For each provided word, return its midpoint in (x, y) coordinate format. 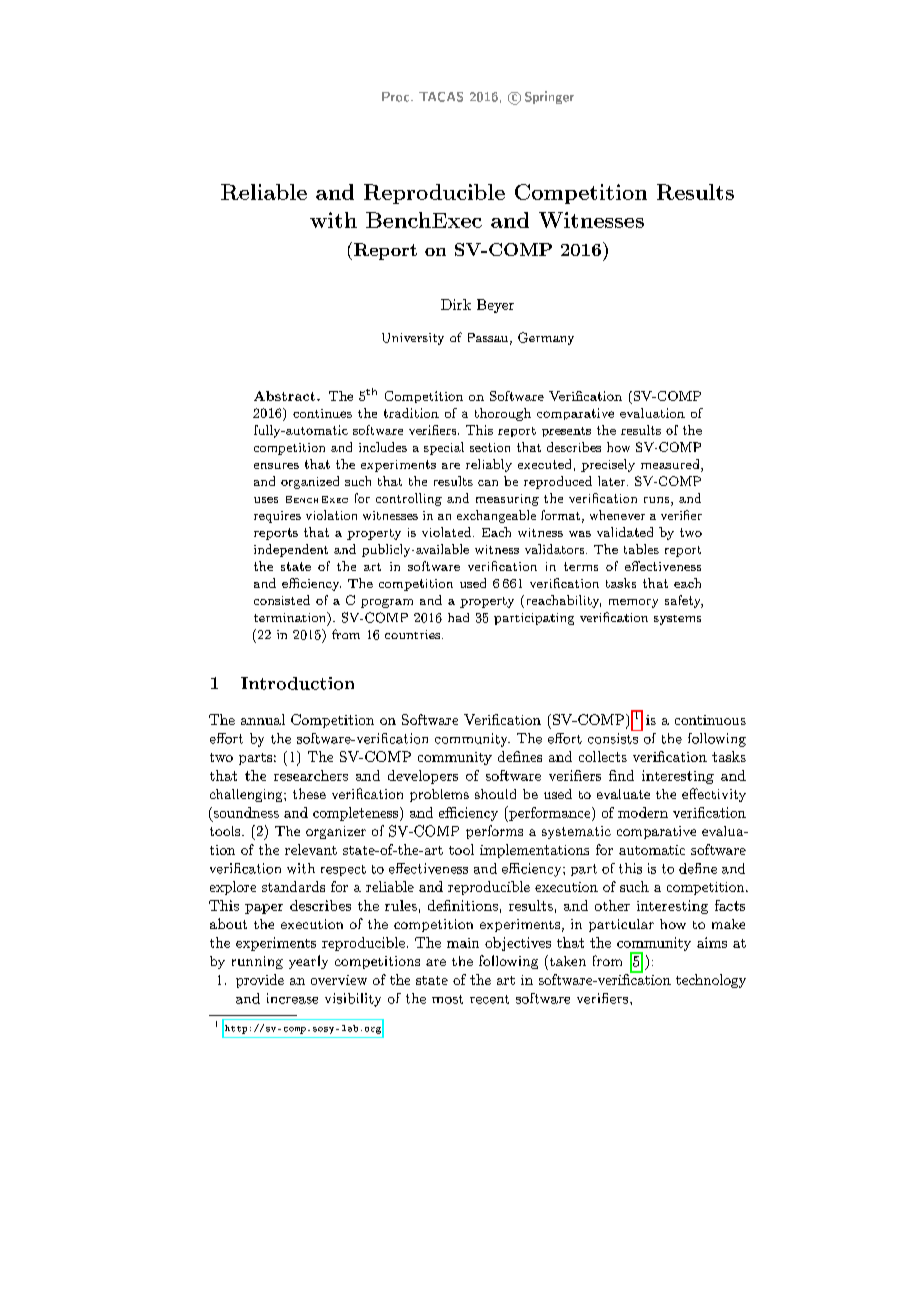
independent (291, 550)
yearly (308, 962)
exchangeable (496, 516)
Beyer (495, 306)
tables (641, 549)
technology (711, 981)
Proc (397, 97)
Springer (549, 97)
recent (489, 999)
